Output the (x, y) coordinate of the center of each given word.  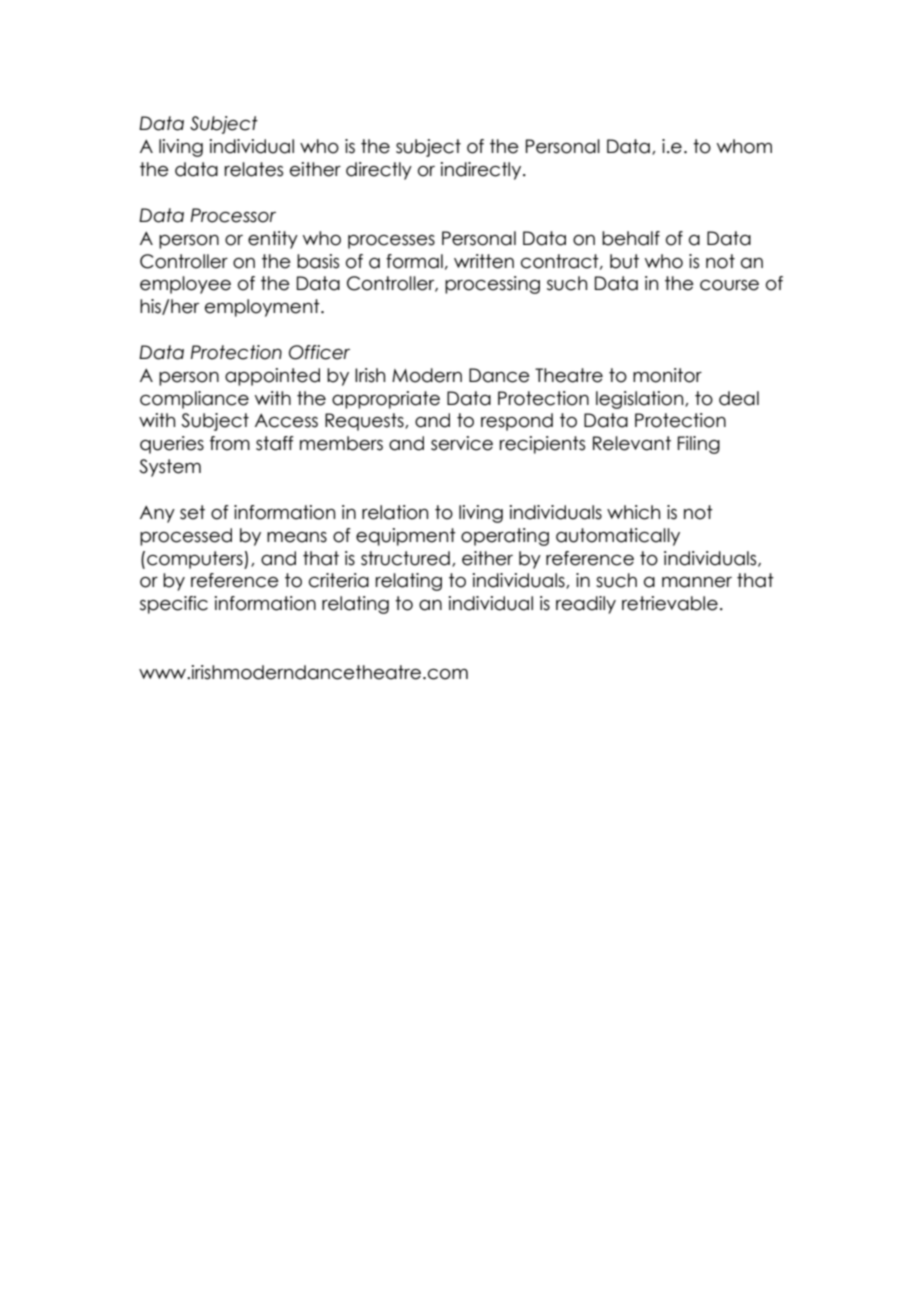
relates (254, 169)
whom (744, 146)
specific (174, 605)
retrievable (670, 603)
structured (405, 558)
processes (391, 242)
